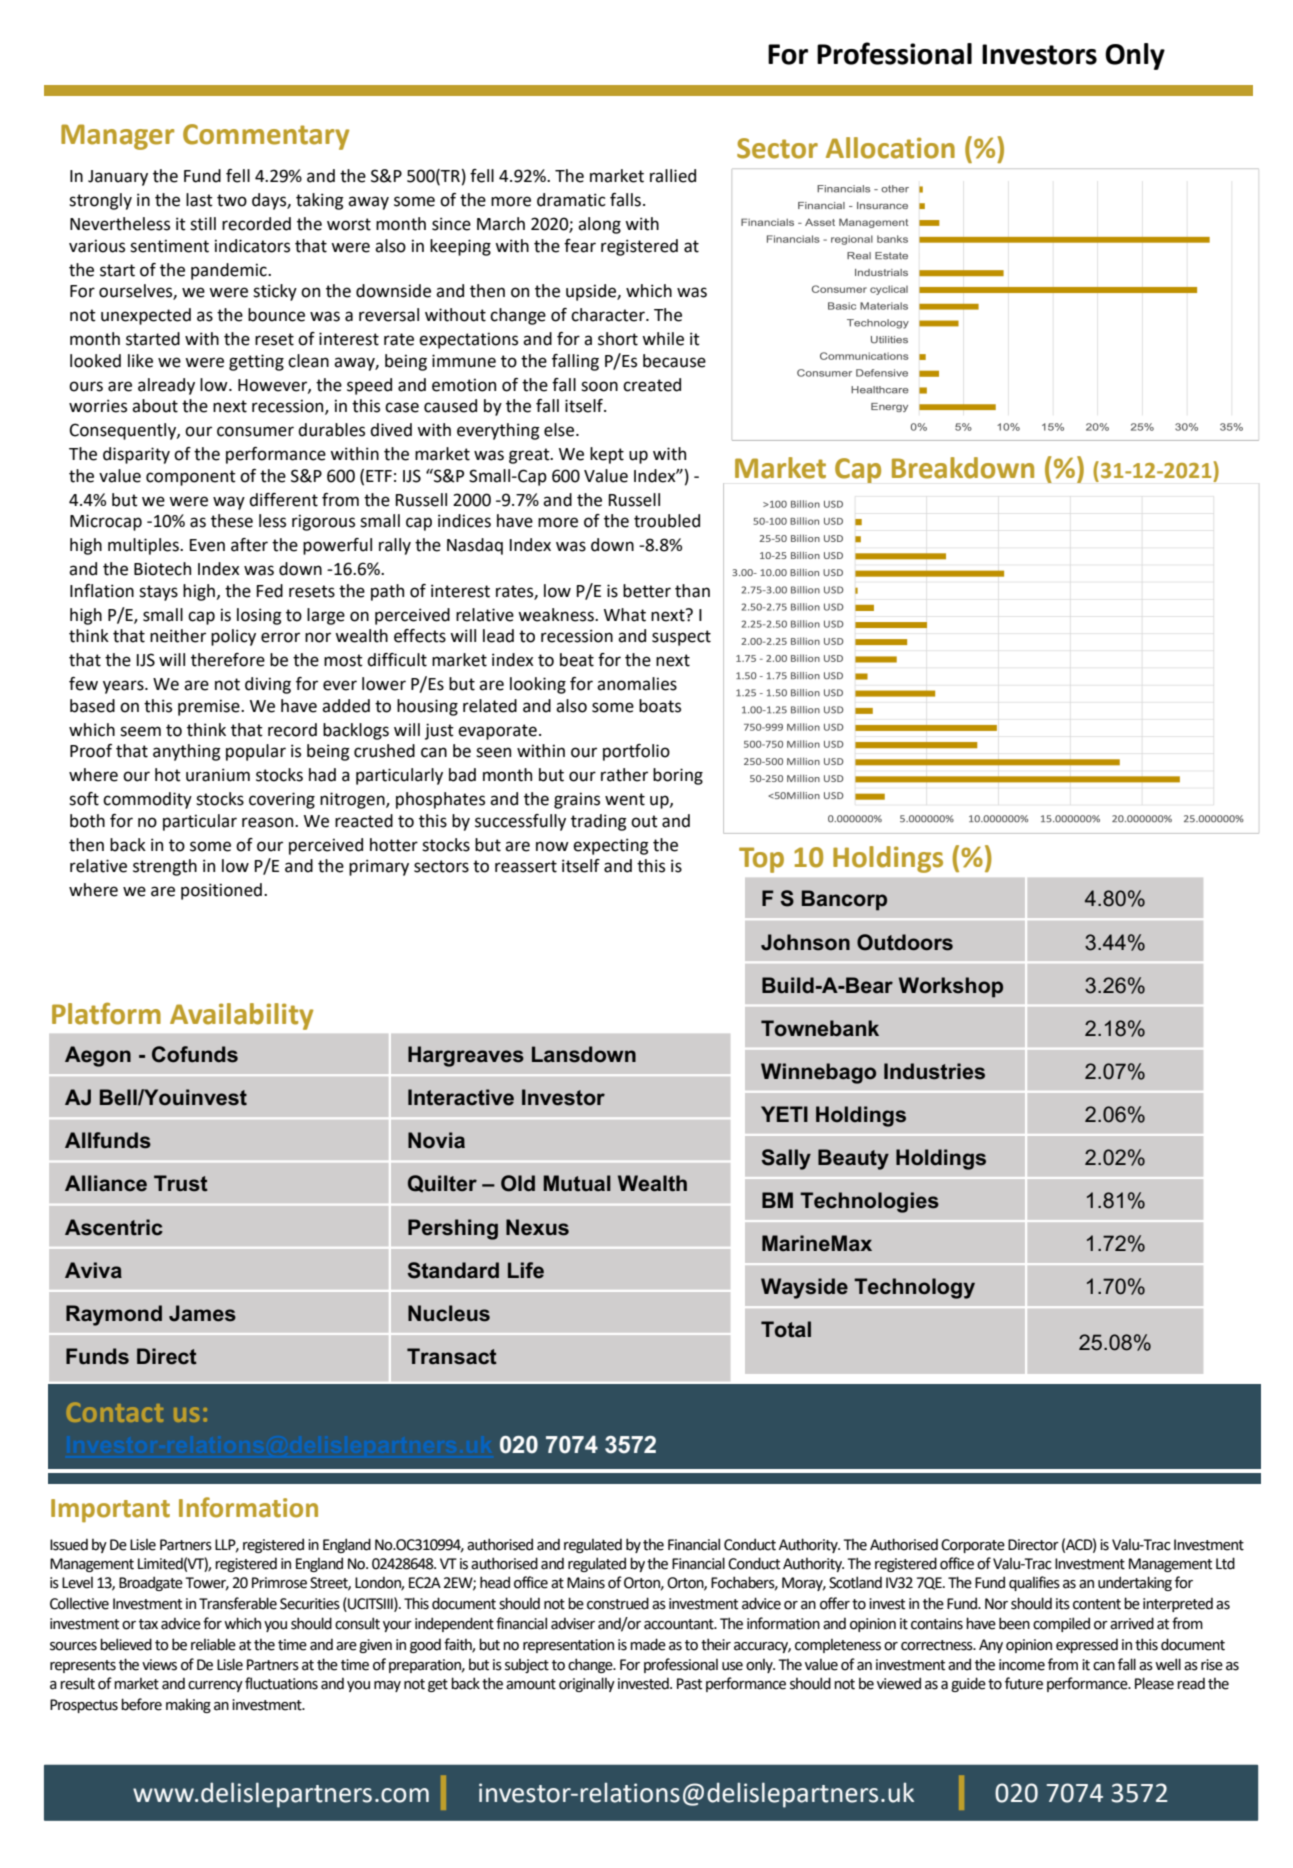 The height and width of the image is (1868, 1293). Describe the element at coordinates (221, 891) in the image. I see `positioned` at that location.
